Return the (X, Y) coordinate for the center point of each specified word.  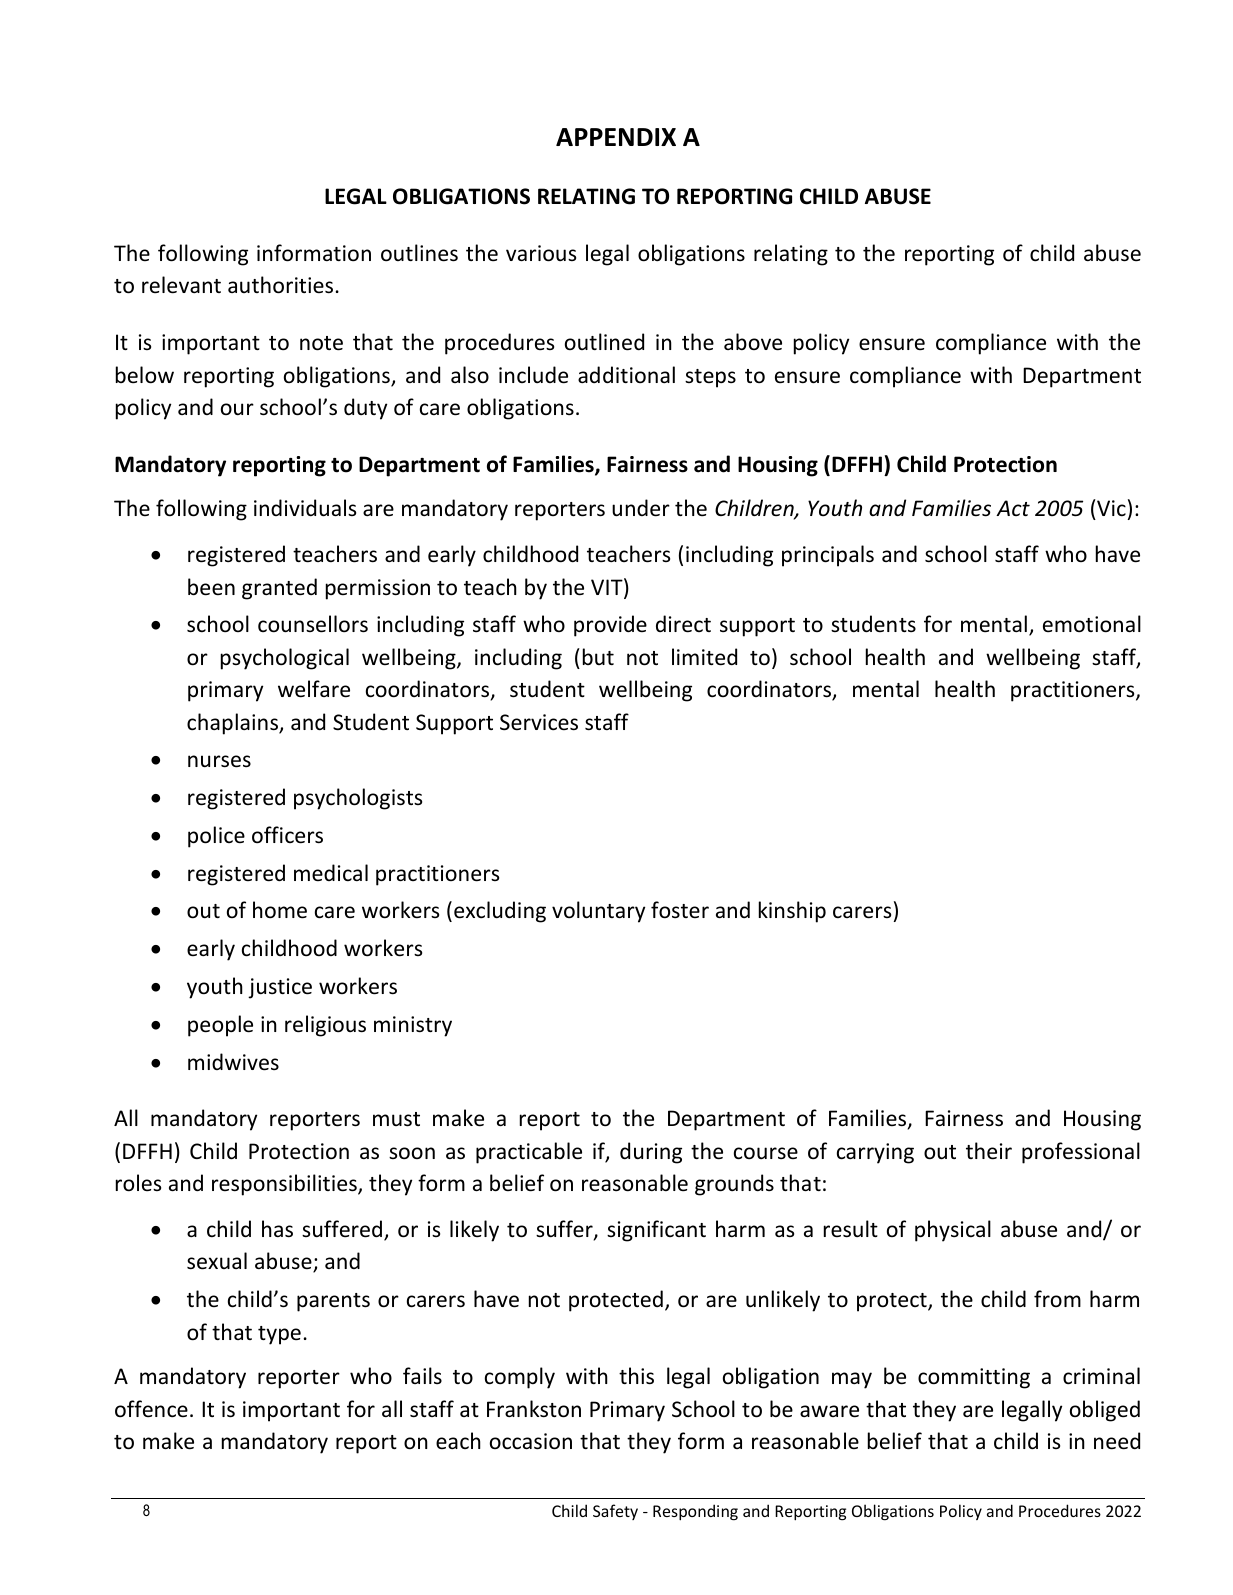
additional (626, 375)
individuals (305, 508)
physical (953, 1231)
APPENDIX (616, 137)
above (753, 342)
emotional (1092, 624)
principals (828, 556)
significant (656, 1231)
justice (280, 988)
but (598, 656)
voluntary (598, 912)
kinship (792, 912)
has (277, 1229)
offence (151, 1409)
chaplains (233, 724)
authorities (280, 285)
